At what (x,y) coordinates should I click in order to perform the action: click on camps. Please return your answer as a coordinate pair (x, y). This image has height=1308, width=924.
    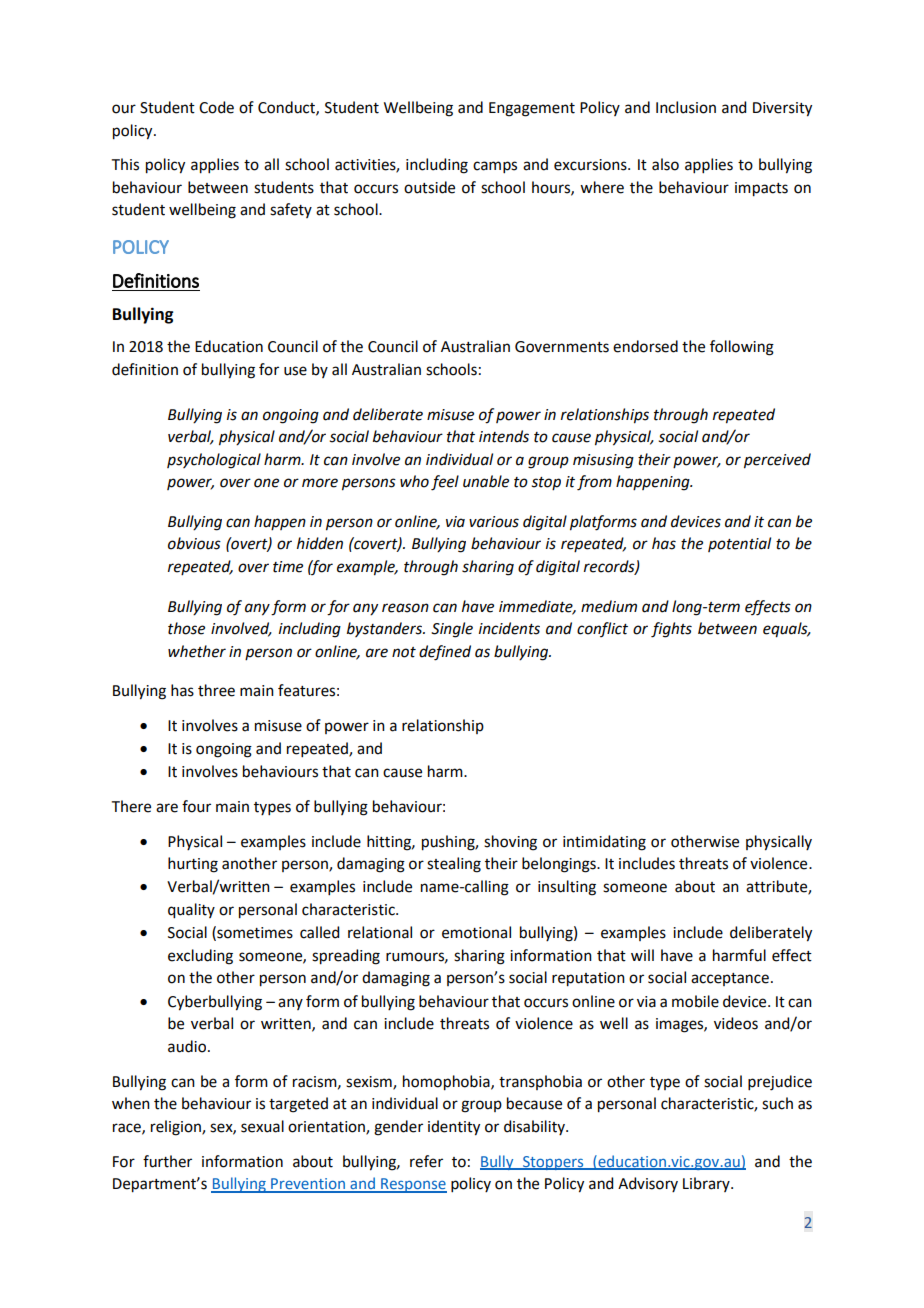
    Looking at the image, I should click on (495, 167).
